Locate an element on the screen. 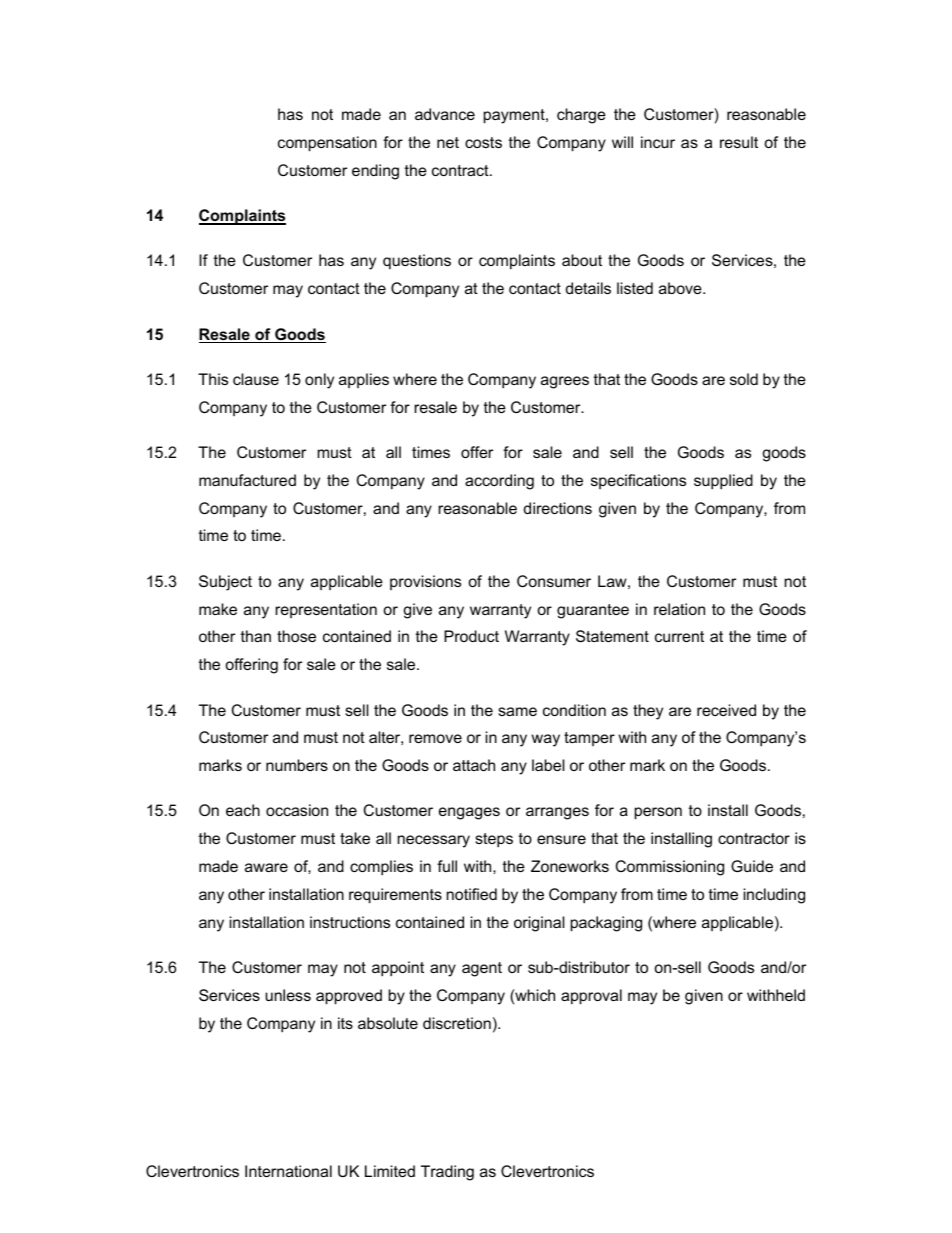 The width and height of the screenshot is (952, 1233). Product is located at coordinates (471, 636).
